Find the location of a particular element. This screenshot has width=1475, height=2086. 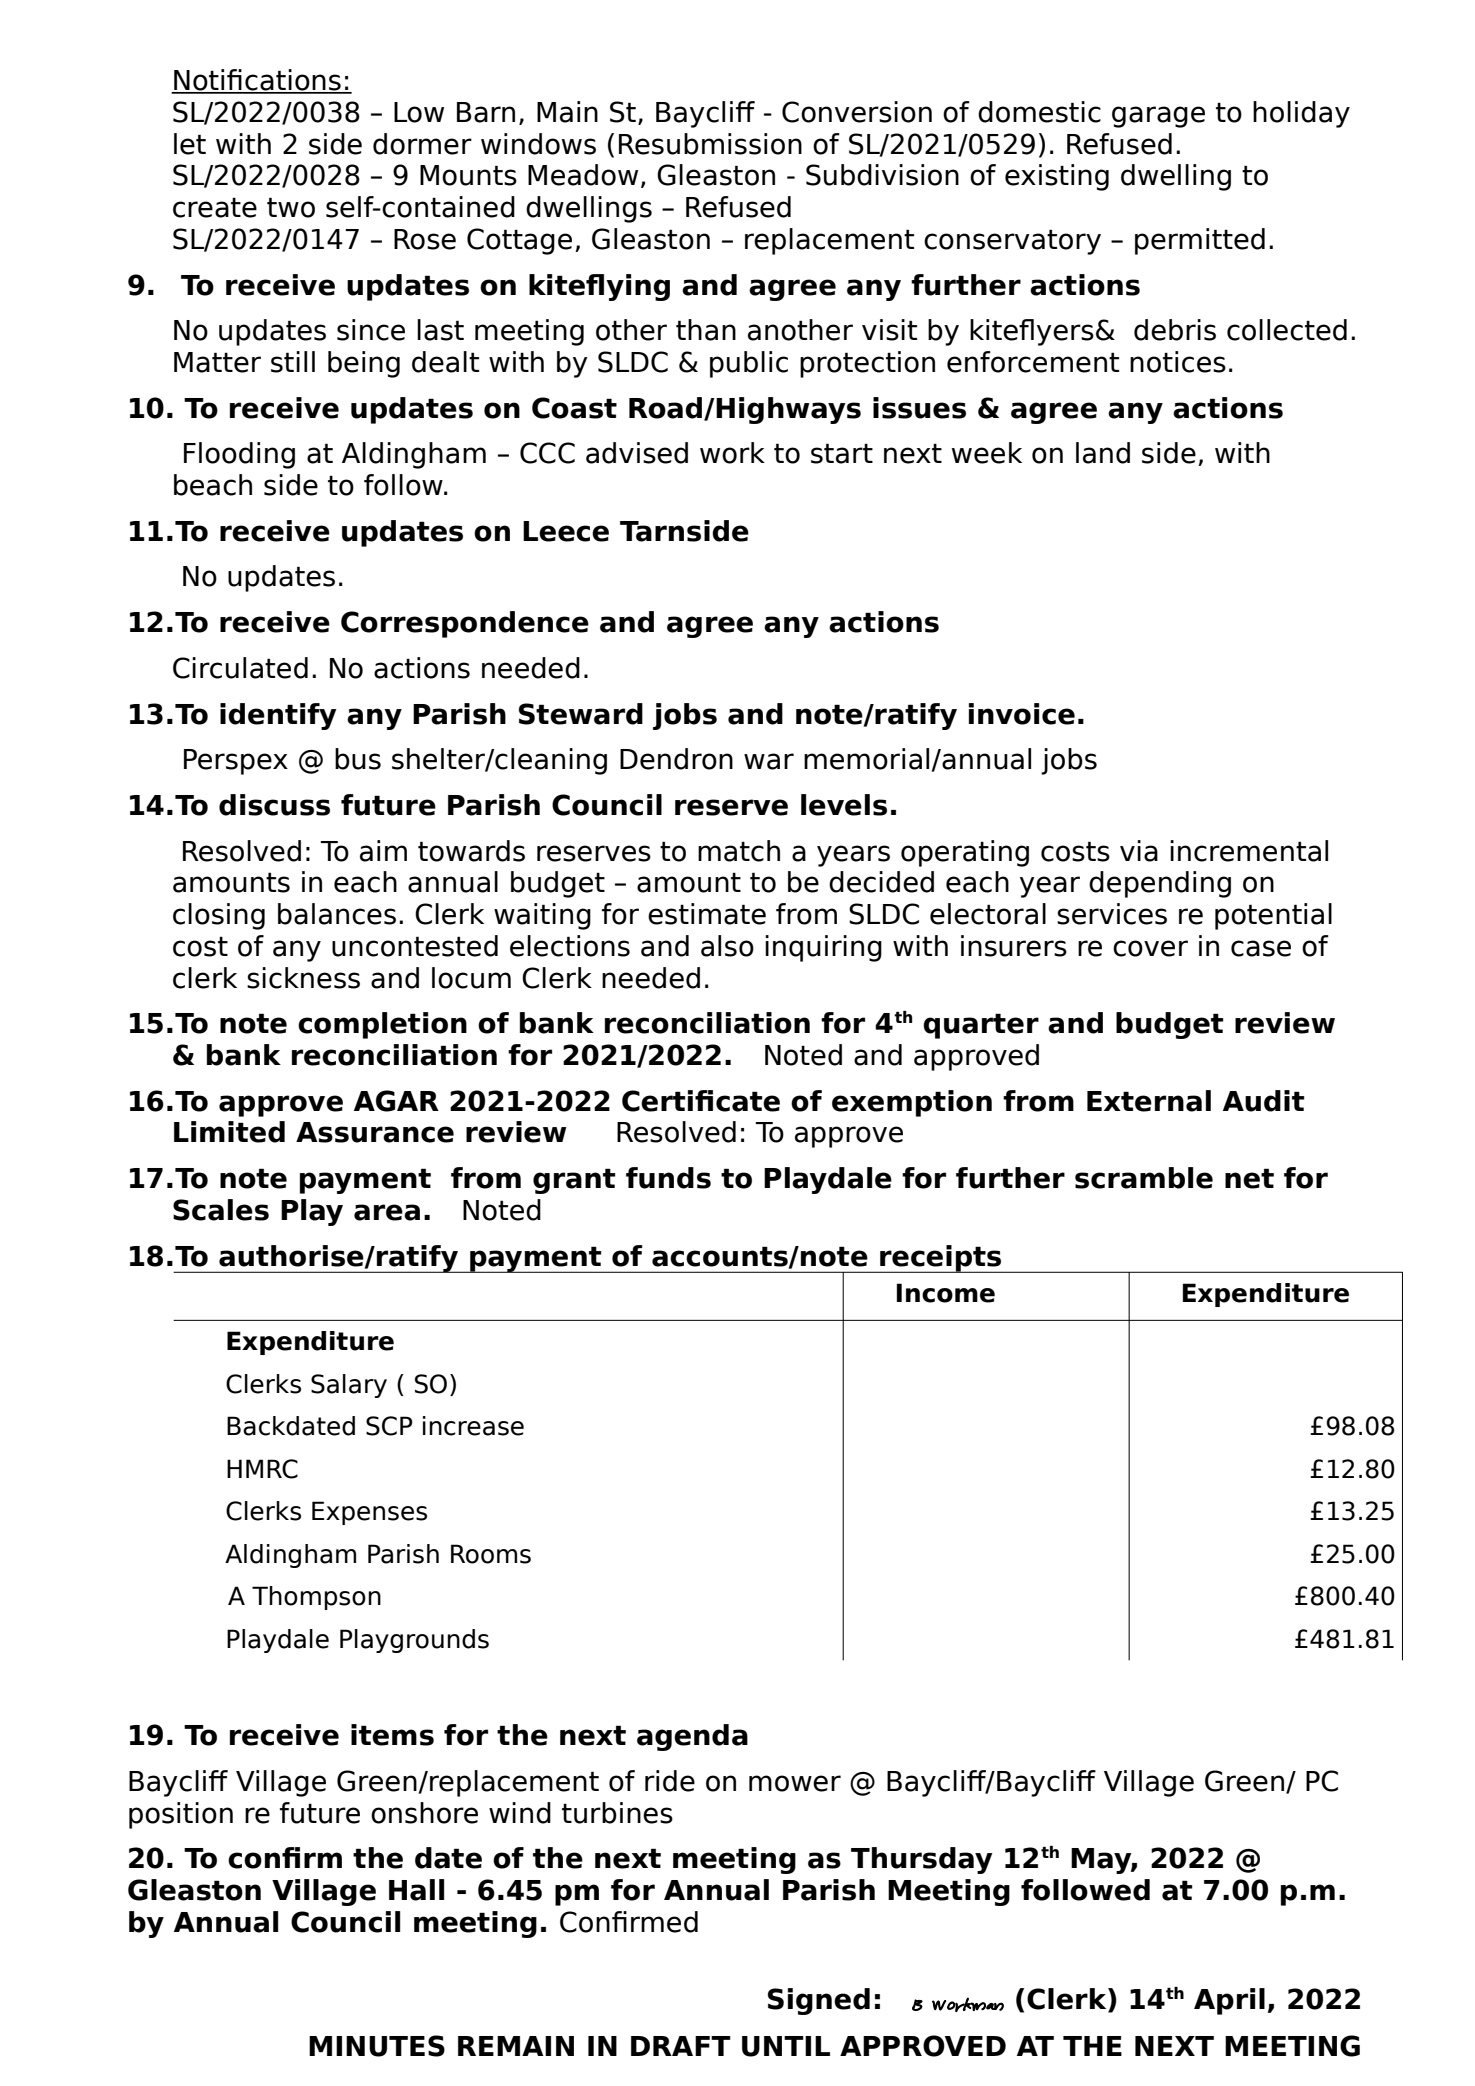

Signed is located at coordinates (819, 2001).
